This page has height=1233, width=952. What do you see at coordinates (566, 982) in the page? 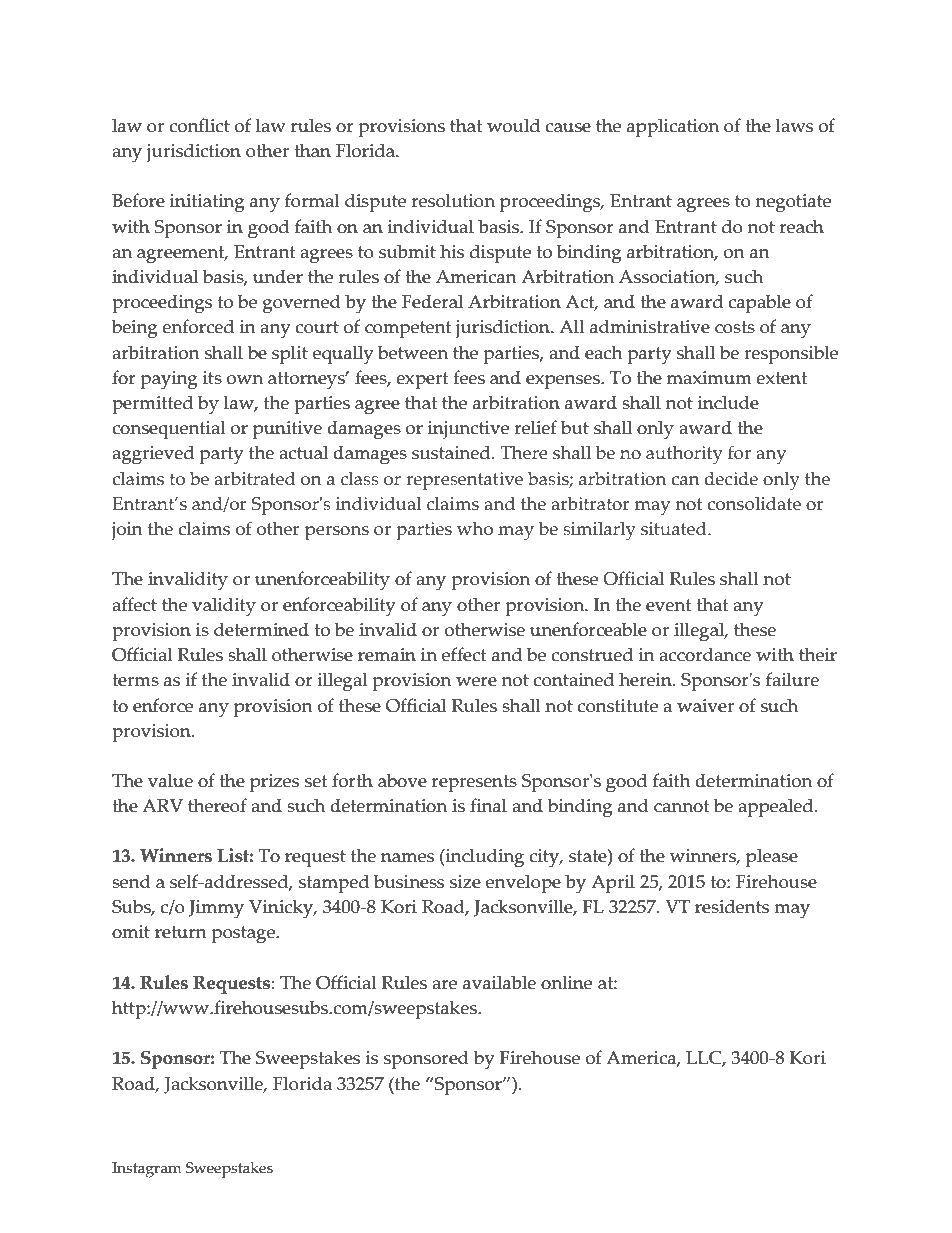
I see `online` at bounding box center [566, 982].
